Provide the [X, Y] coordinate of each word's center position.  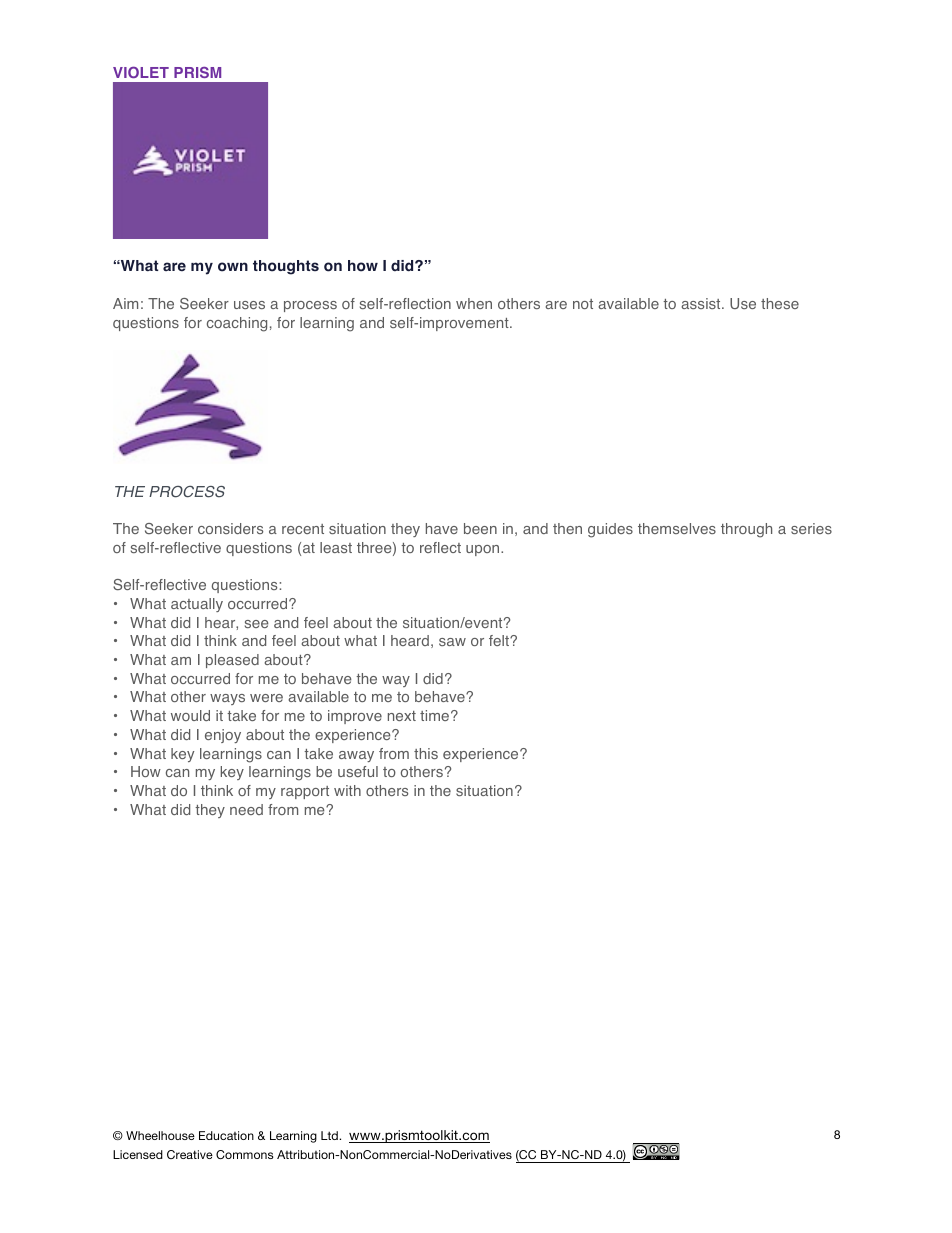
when [474, 303]
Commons [245, 1154]
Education [226, 1135]
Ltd [330, 1135]
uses [249, 305]
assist [702, 303]
